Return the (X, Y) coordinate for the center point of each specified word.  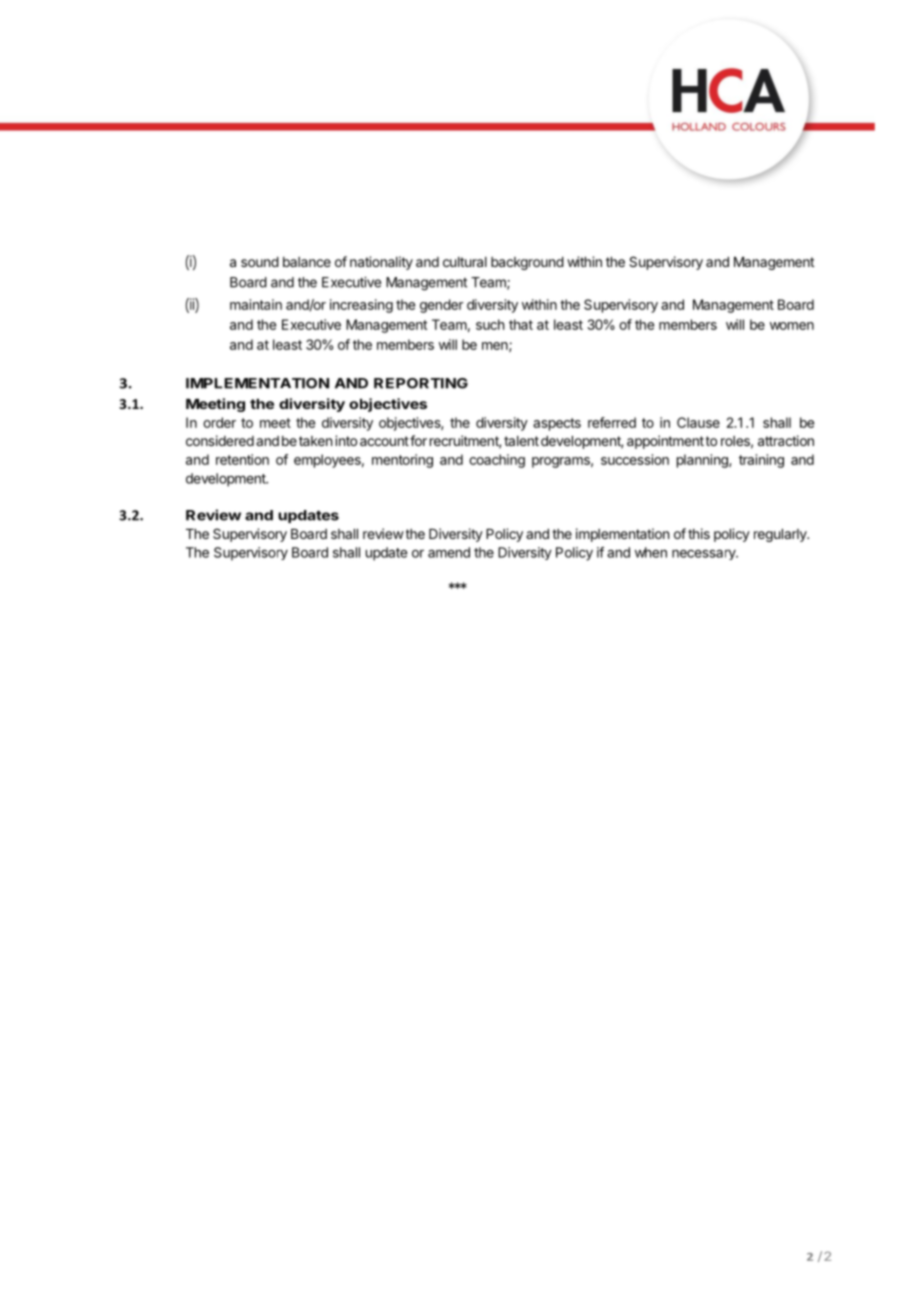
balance (307, 262)
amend (449, 552)
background (527, 263)
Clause (698, 422)
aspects (557, 424)
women (792, 326)
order (219, 422)
